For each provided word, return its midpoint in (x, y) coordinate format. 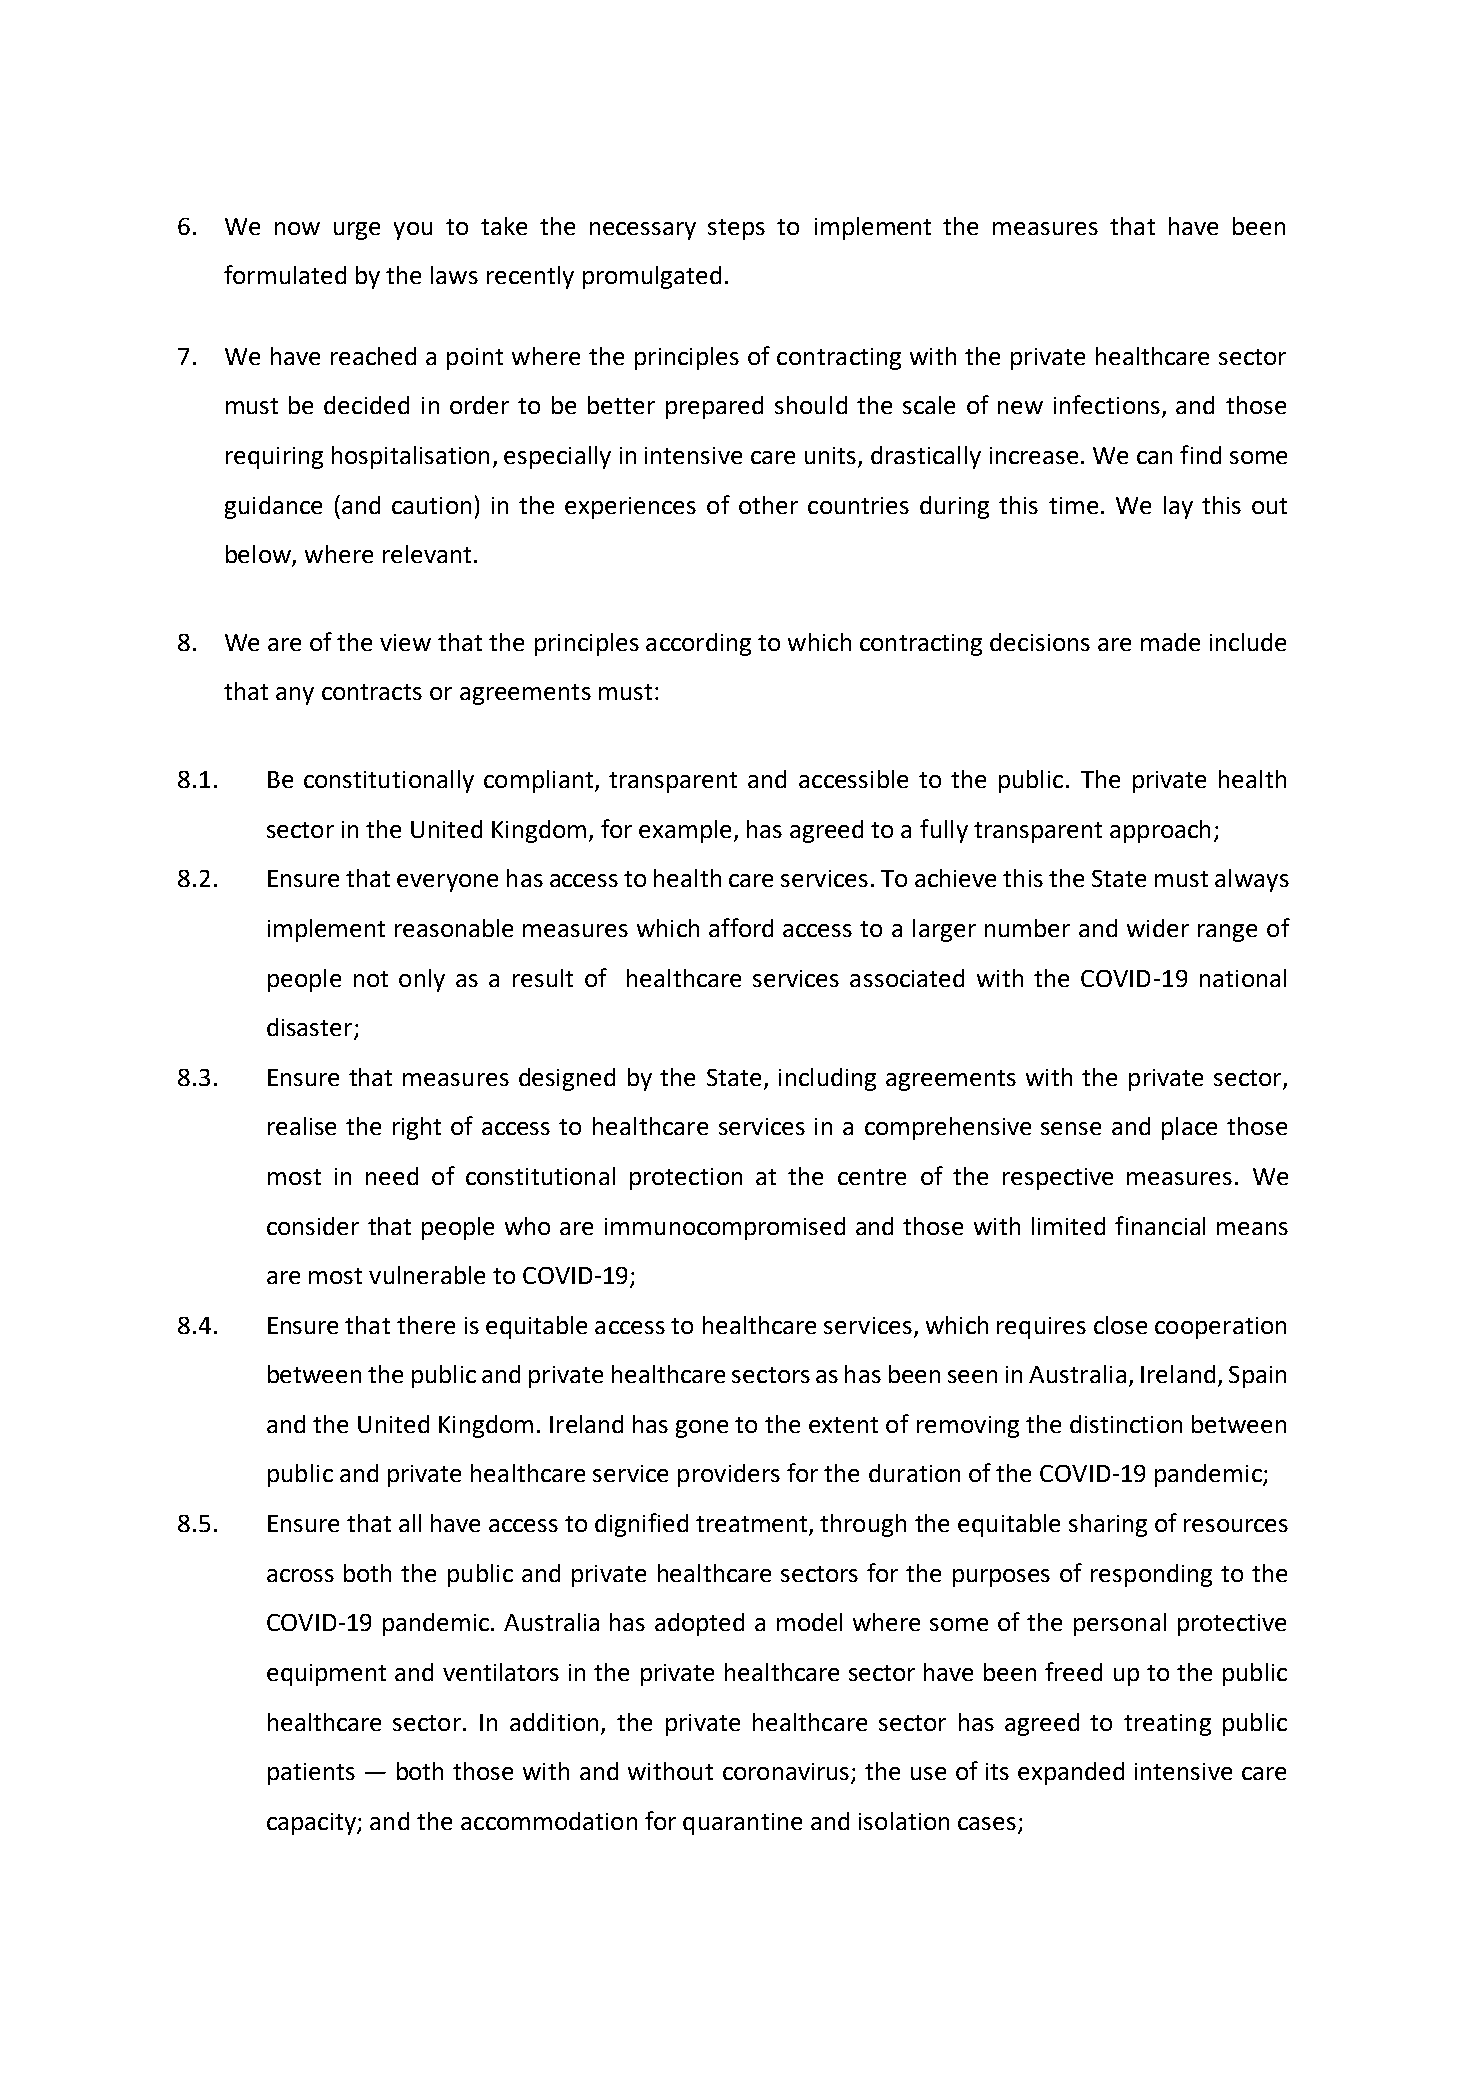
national (1243, 978)
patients (311, 1774)
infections (1107, 404)
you (413, 231)
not (371, 979)
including (827, 1079)
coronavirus (787, 1773)
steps (736, 229)
